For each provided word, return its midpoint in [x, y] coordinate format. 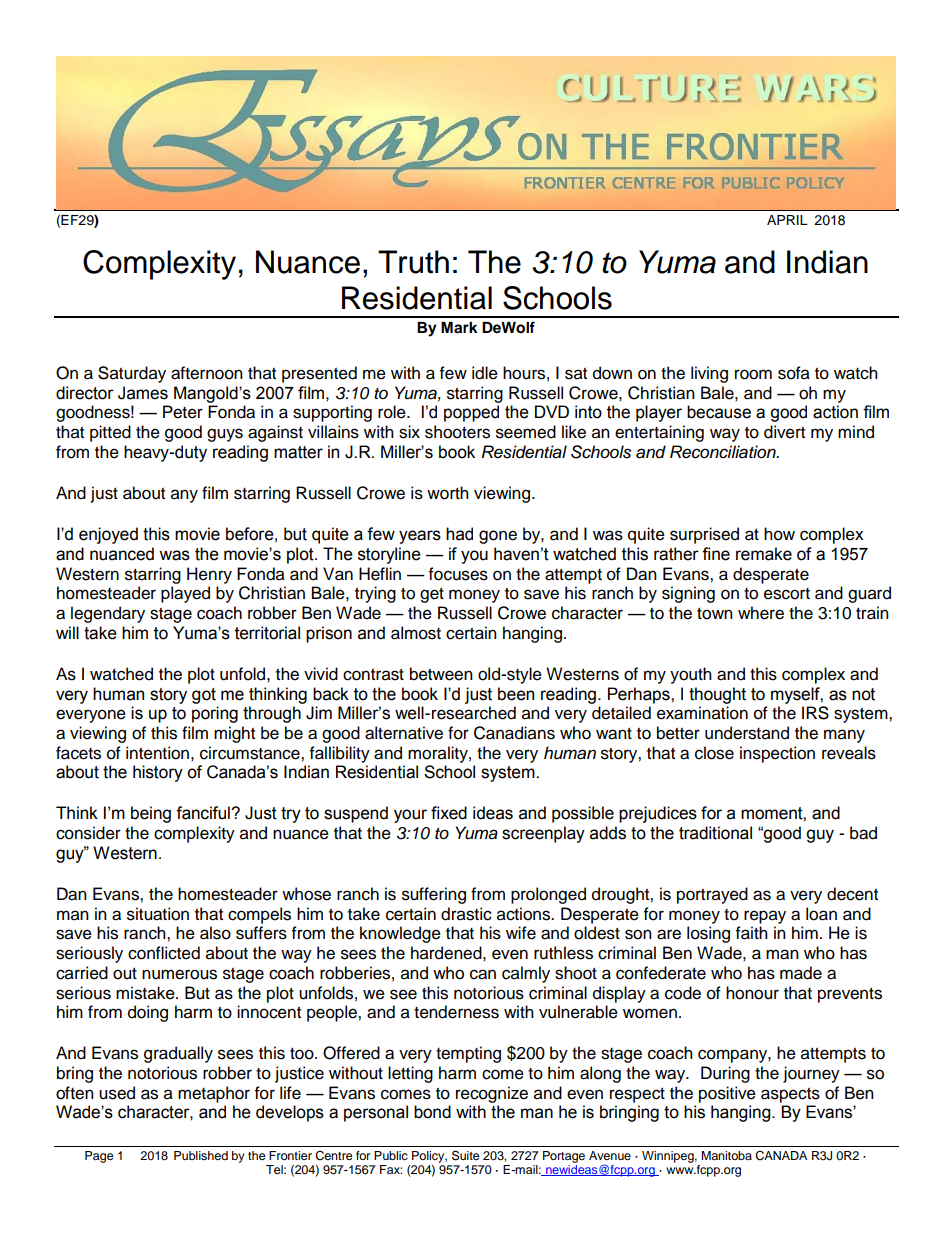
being [151, 814]
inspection [777, 754]
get [432, 595]
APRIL [787, 220]
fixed [449, 813]
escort [787, 594]
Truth [413, 262]
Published [201, 1155]
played [185, 594]
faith [752, 933]
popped [471, 413]
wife [521, 933]
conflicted [164, 953]
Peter [183, 412]
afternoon [207, 373]
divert [784, 432]
